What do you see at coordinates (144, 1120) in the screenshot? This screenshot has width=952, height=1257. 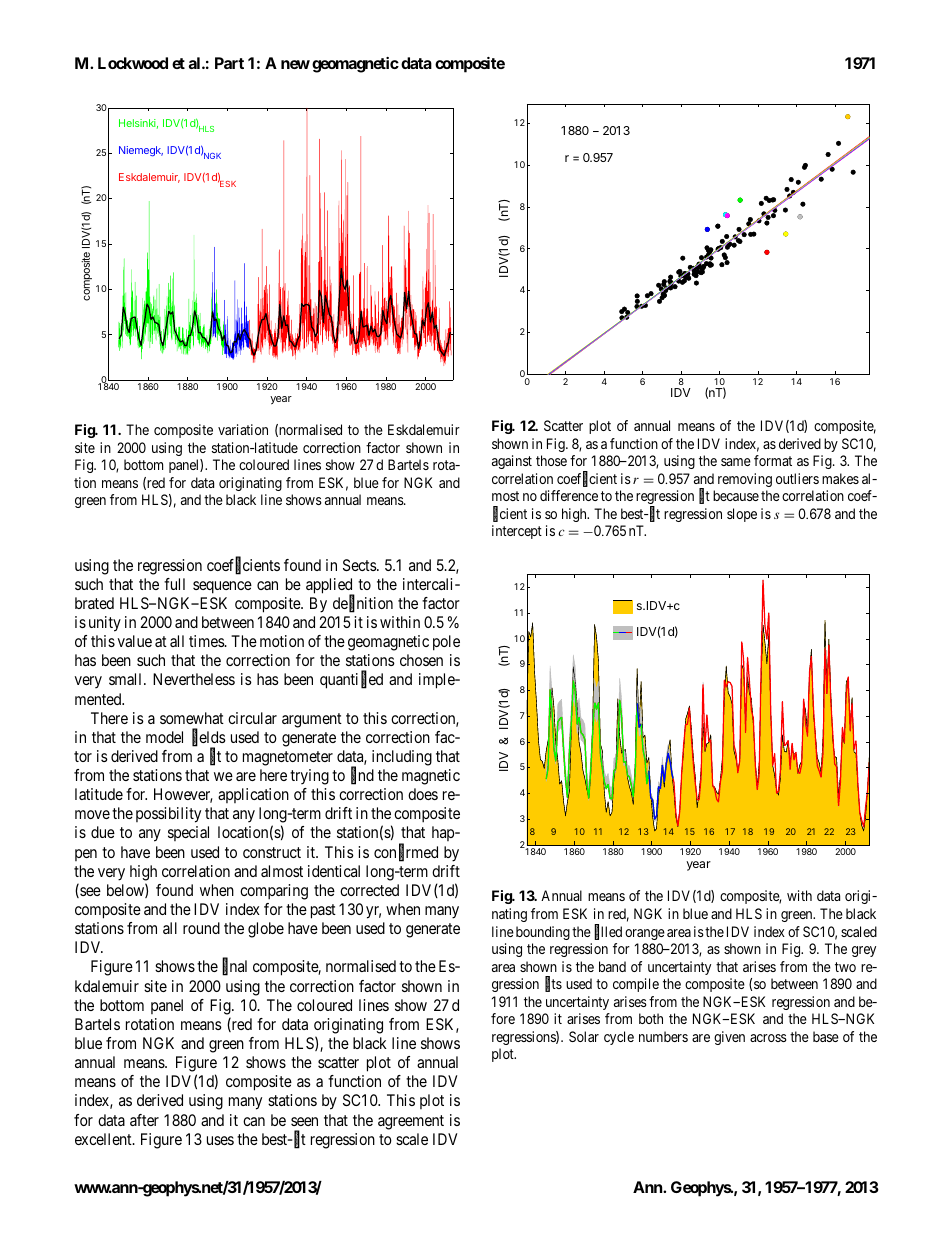 I see `after` at bounding box center [144, 1120].
